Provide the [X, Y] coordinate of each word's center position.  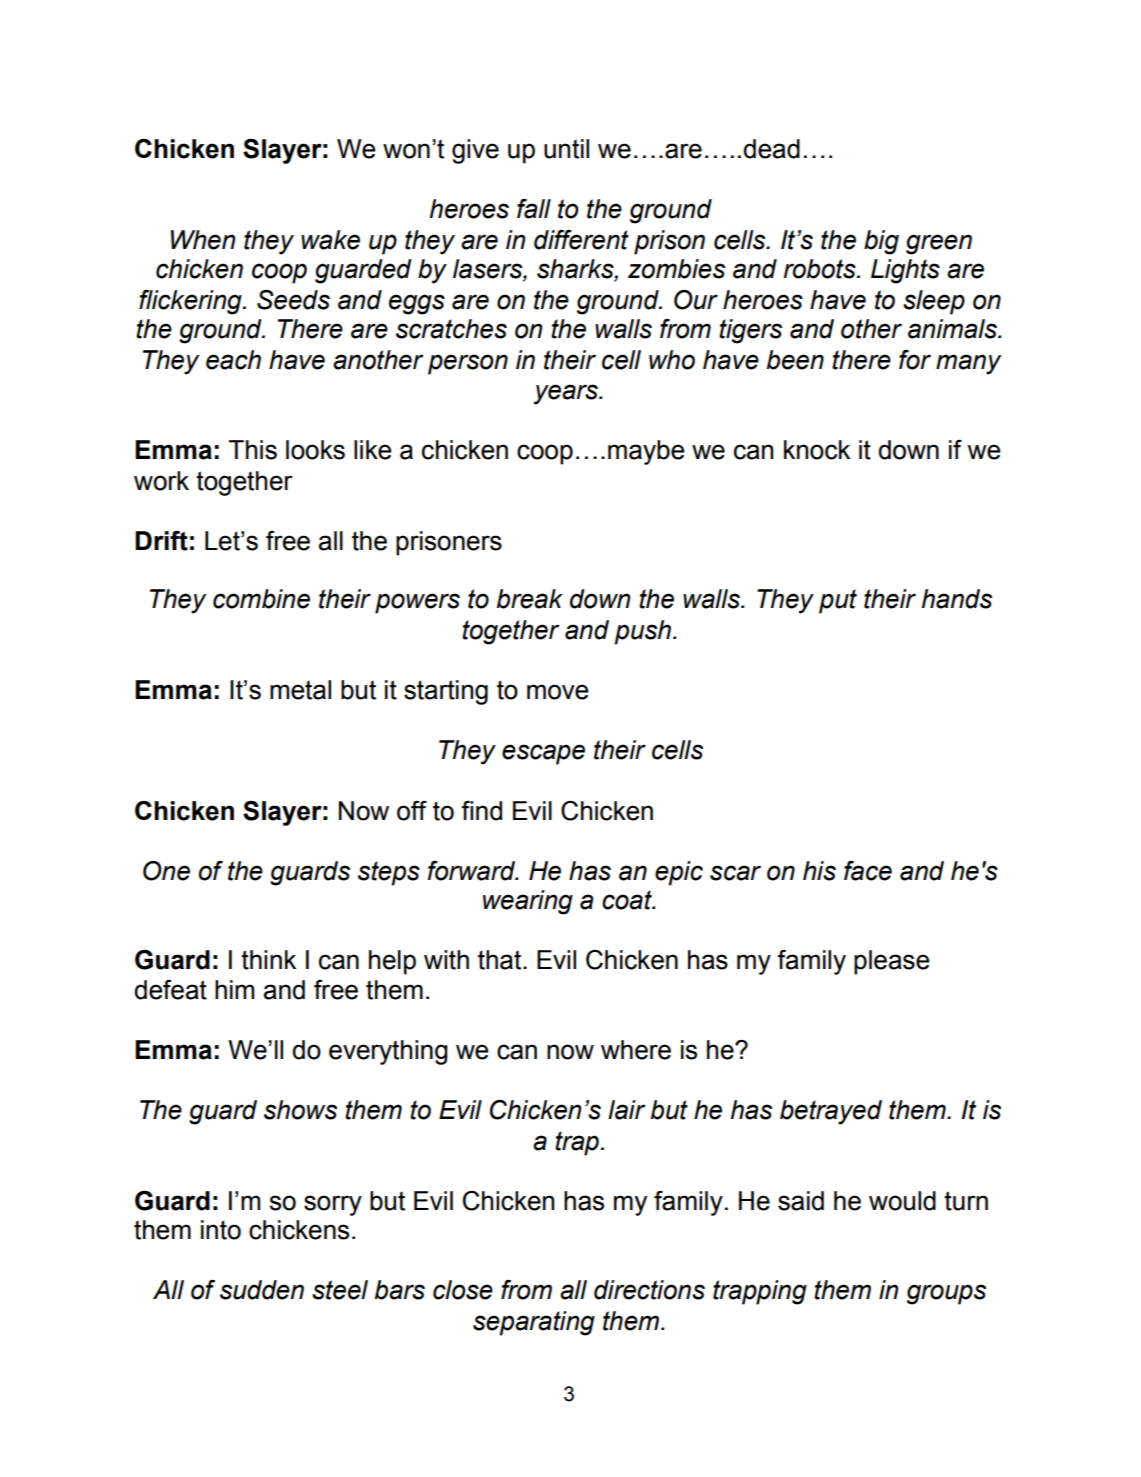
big [881, 242]
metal [300, 690]
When [203, 240]
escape [543, 754]
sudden [262, 1290]
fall [534, 209]
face [868, 871]
